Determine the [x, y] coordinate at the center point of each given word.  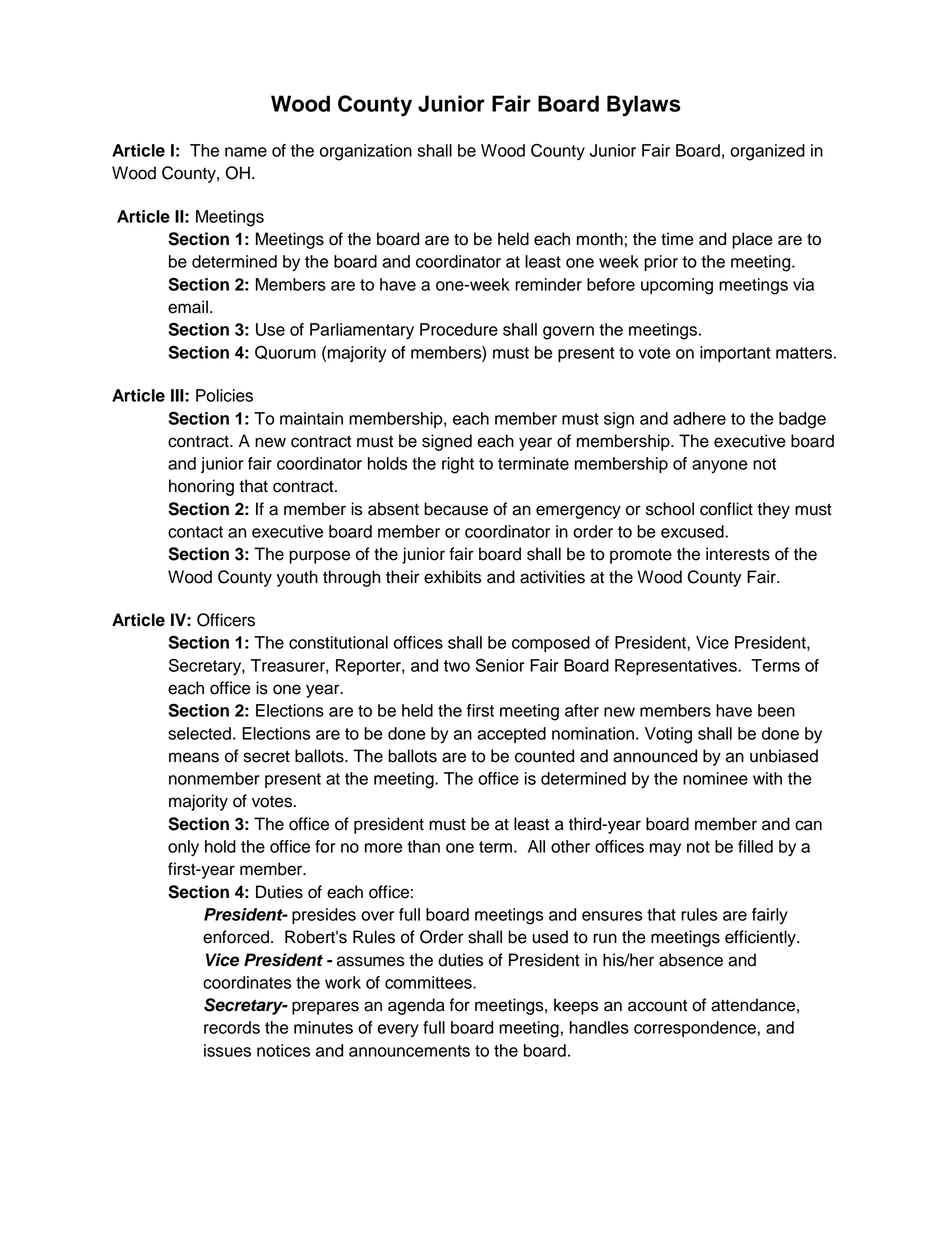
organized [767, 152]
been [776, 710]
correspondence [696, 1029]
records [232, 1027]
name [246, 152]
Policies [224, 395]
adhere [699, 418]
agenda [416, 1006]
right [458, 465]
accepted [511, 735]
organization [366, 152]
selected [199, 733]
